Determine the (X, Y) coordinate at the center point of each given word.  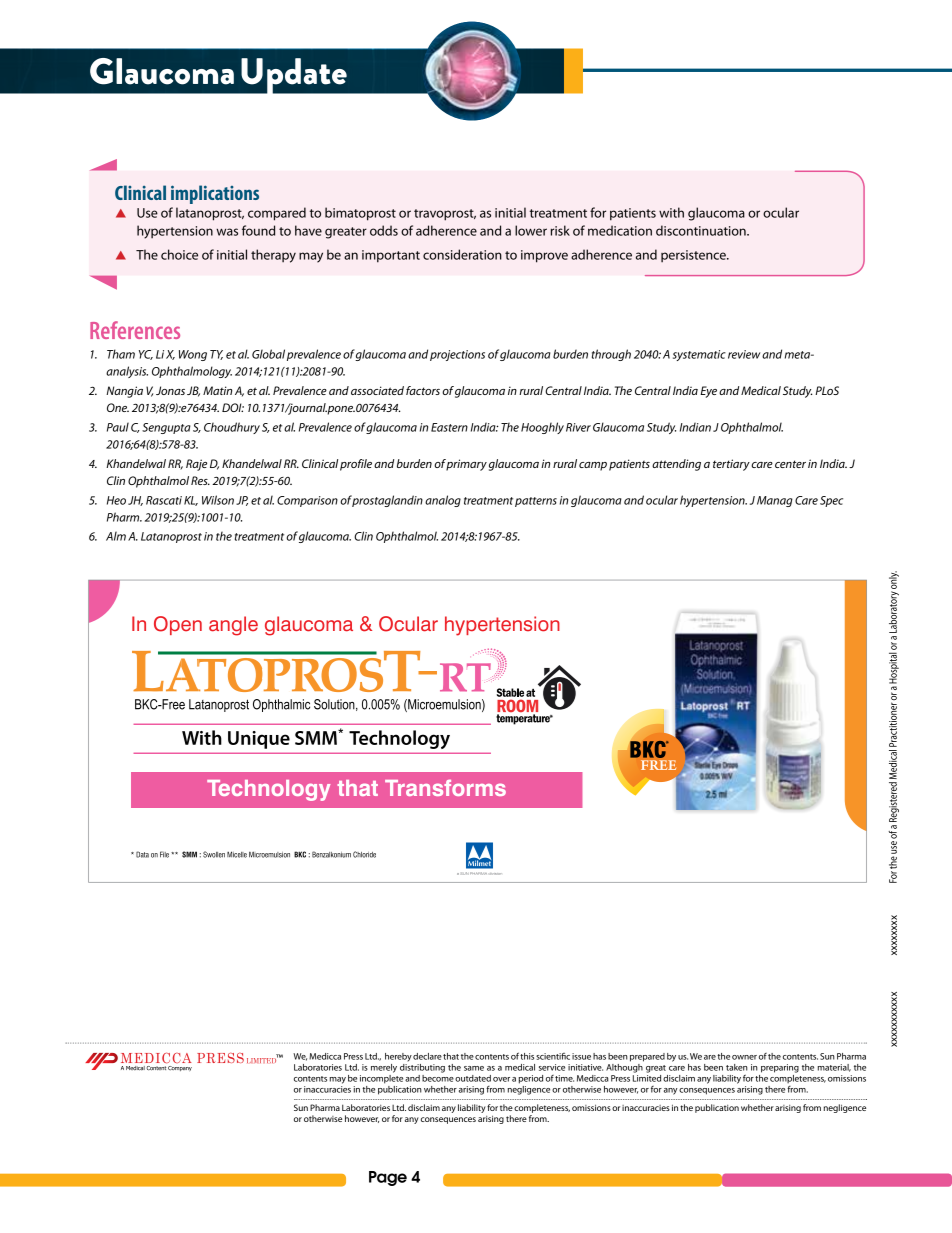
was (227, 232)
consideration (462, 254)
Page (388, 1178)
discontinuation (702, 230)
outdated (473, 1078)
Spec (831, 501)
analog (443, 501)
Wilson (218, 500)
